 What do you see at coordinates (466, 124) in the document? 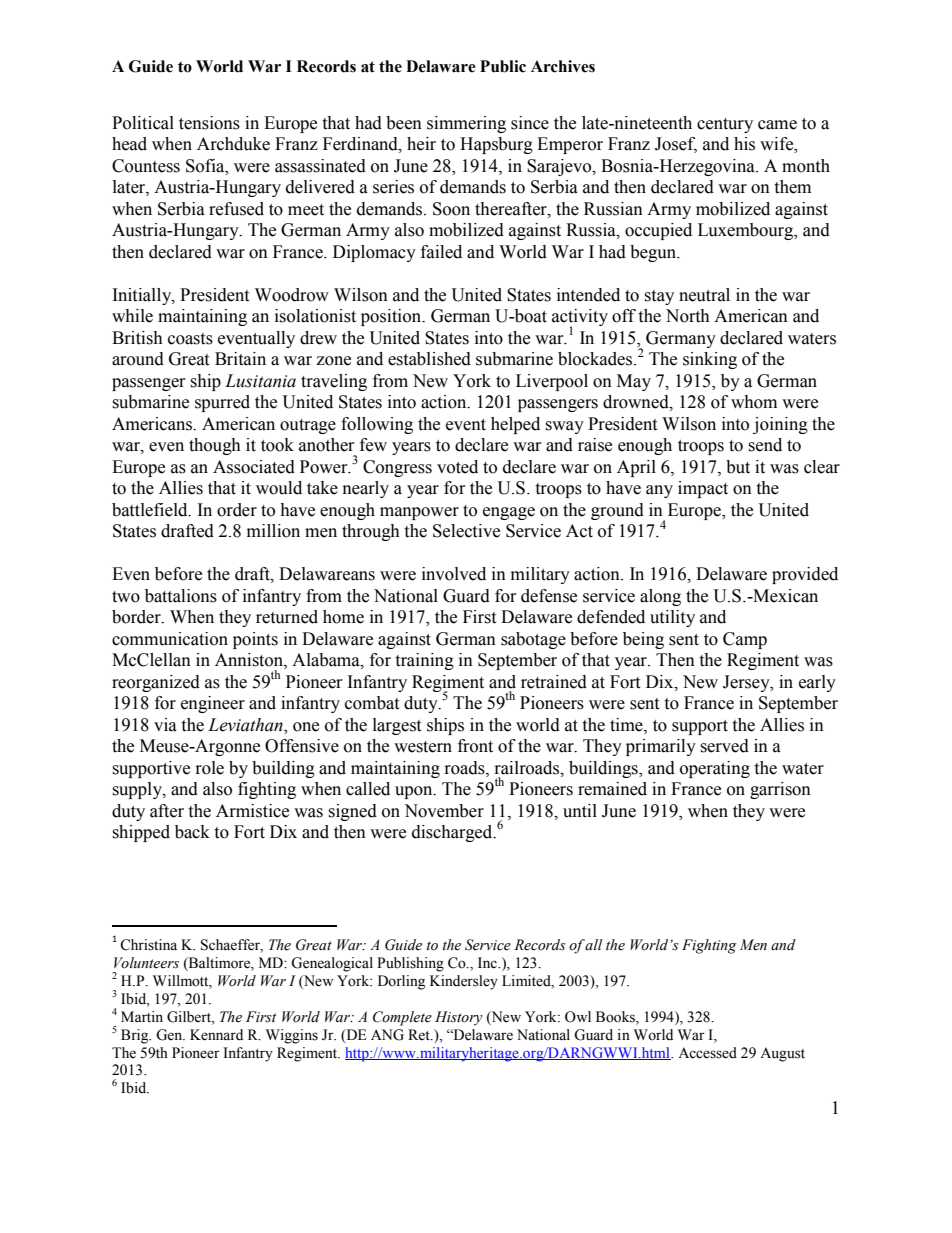
I see `simmering` at bounding box center [466, 124].
